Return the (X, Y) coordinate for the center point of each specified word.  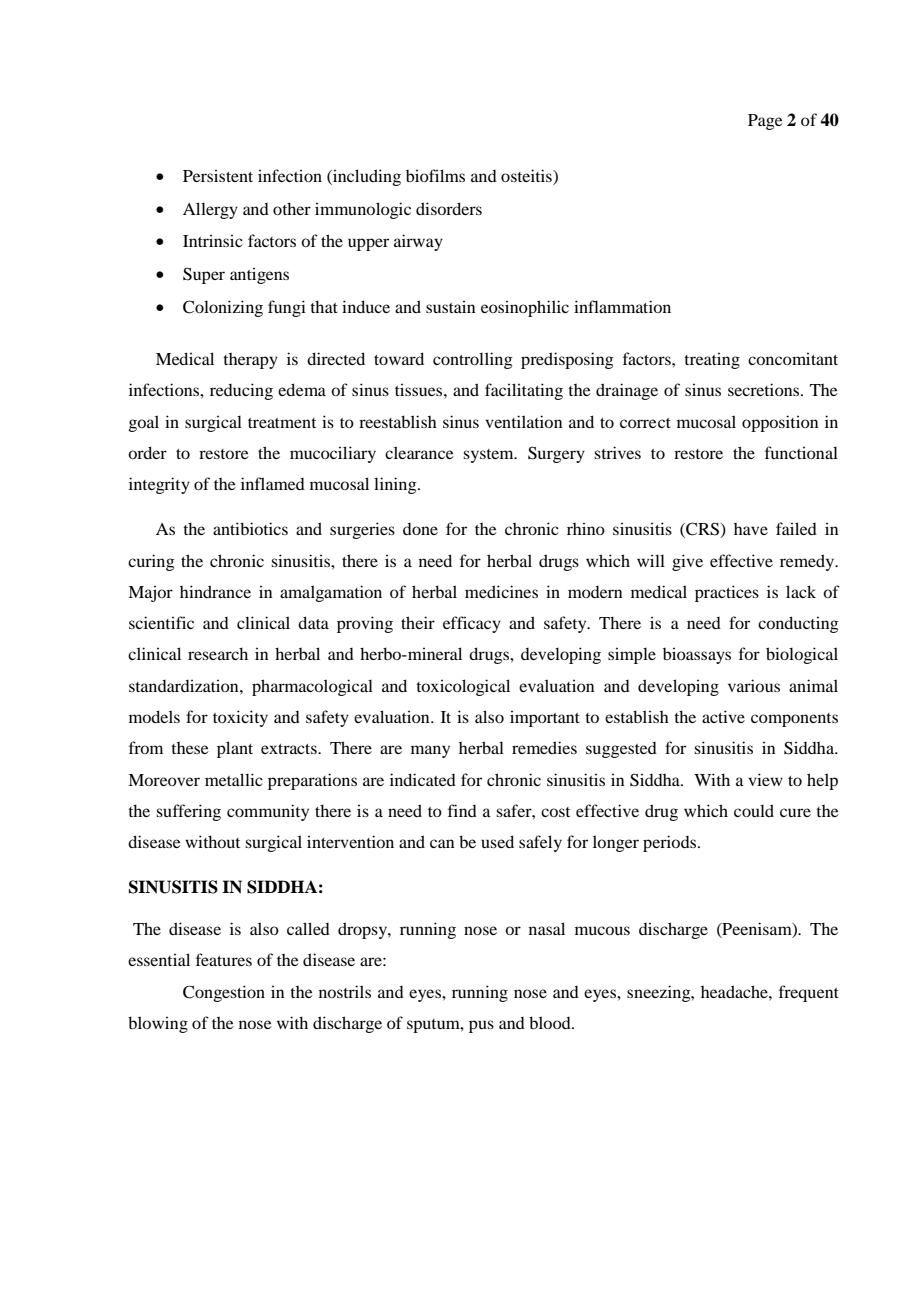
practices (727, 593)
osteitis (527, 177)
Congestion (224, 993)
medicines (501, 591)
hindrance (215, 591)
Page (765, 122)
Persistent (218, 175)
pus (481, 1026)
